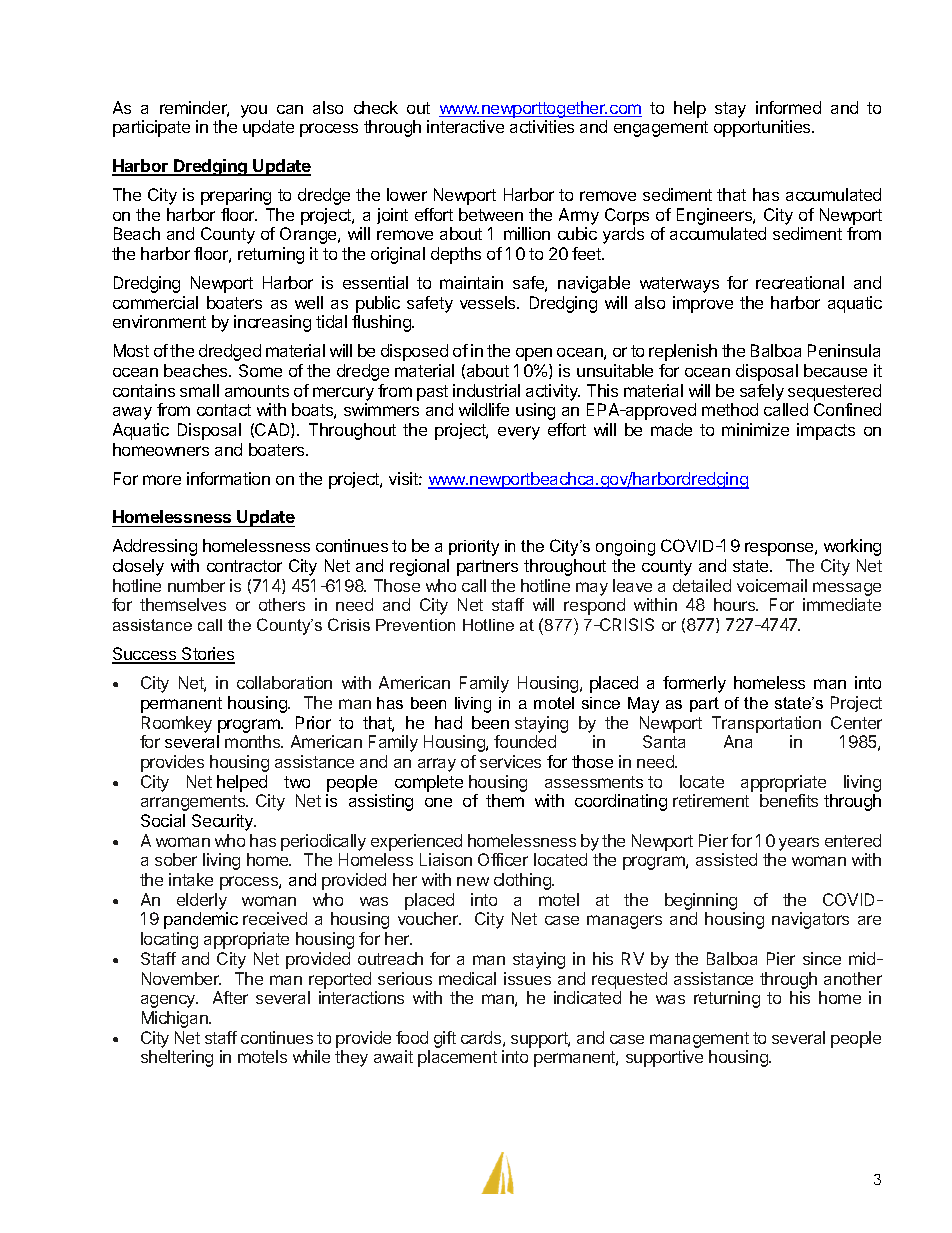 This page has height=1233, width=952. What do you see at coordinates (196, 585) in the page?
I see `number` at bounding box center [196, 585].
